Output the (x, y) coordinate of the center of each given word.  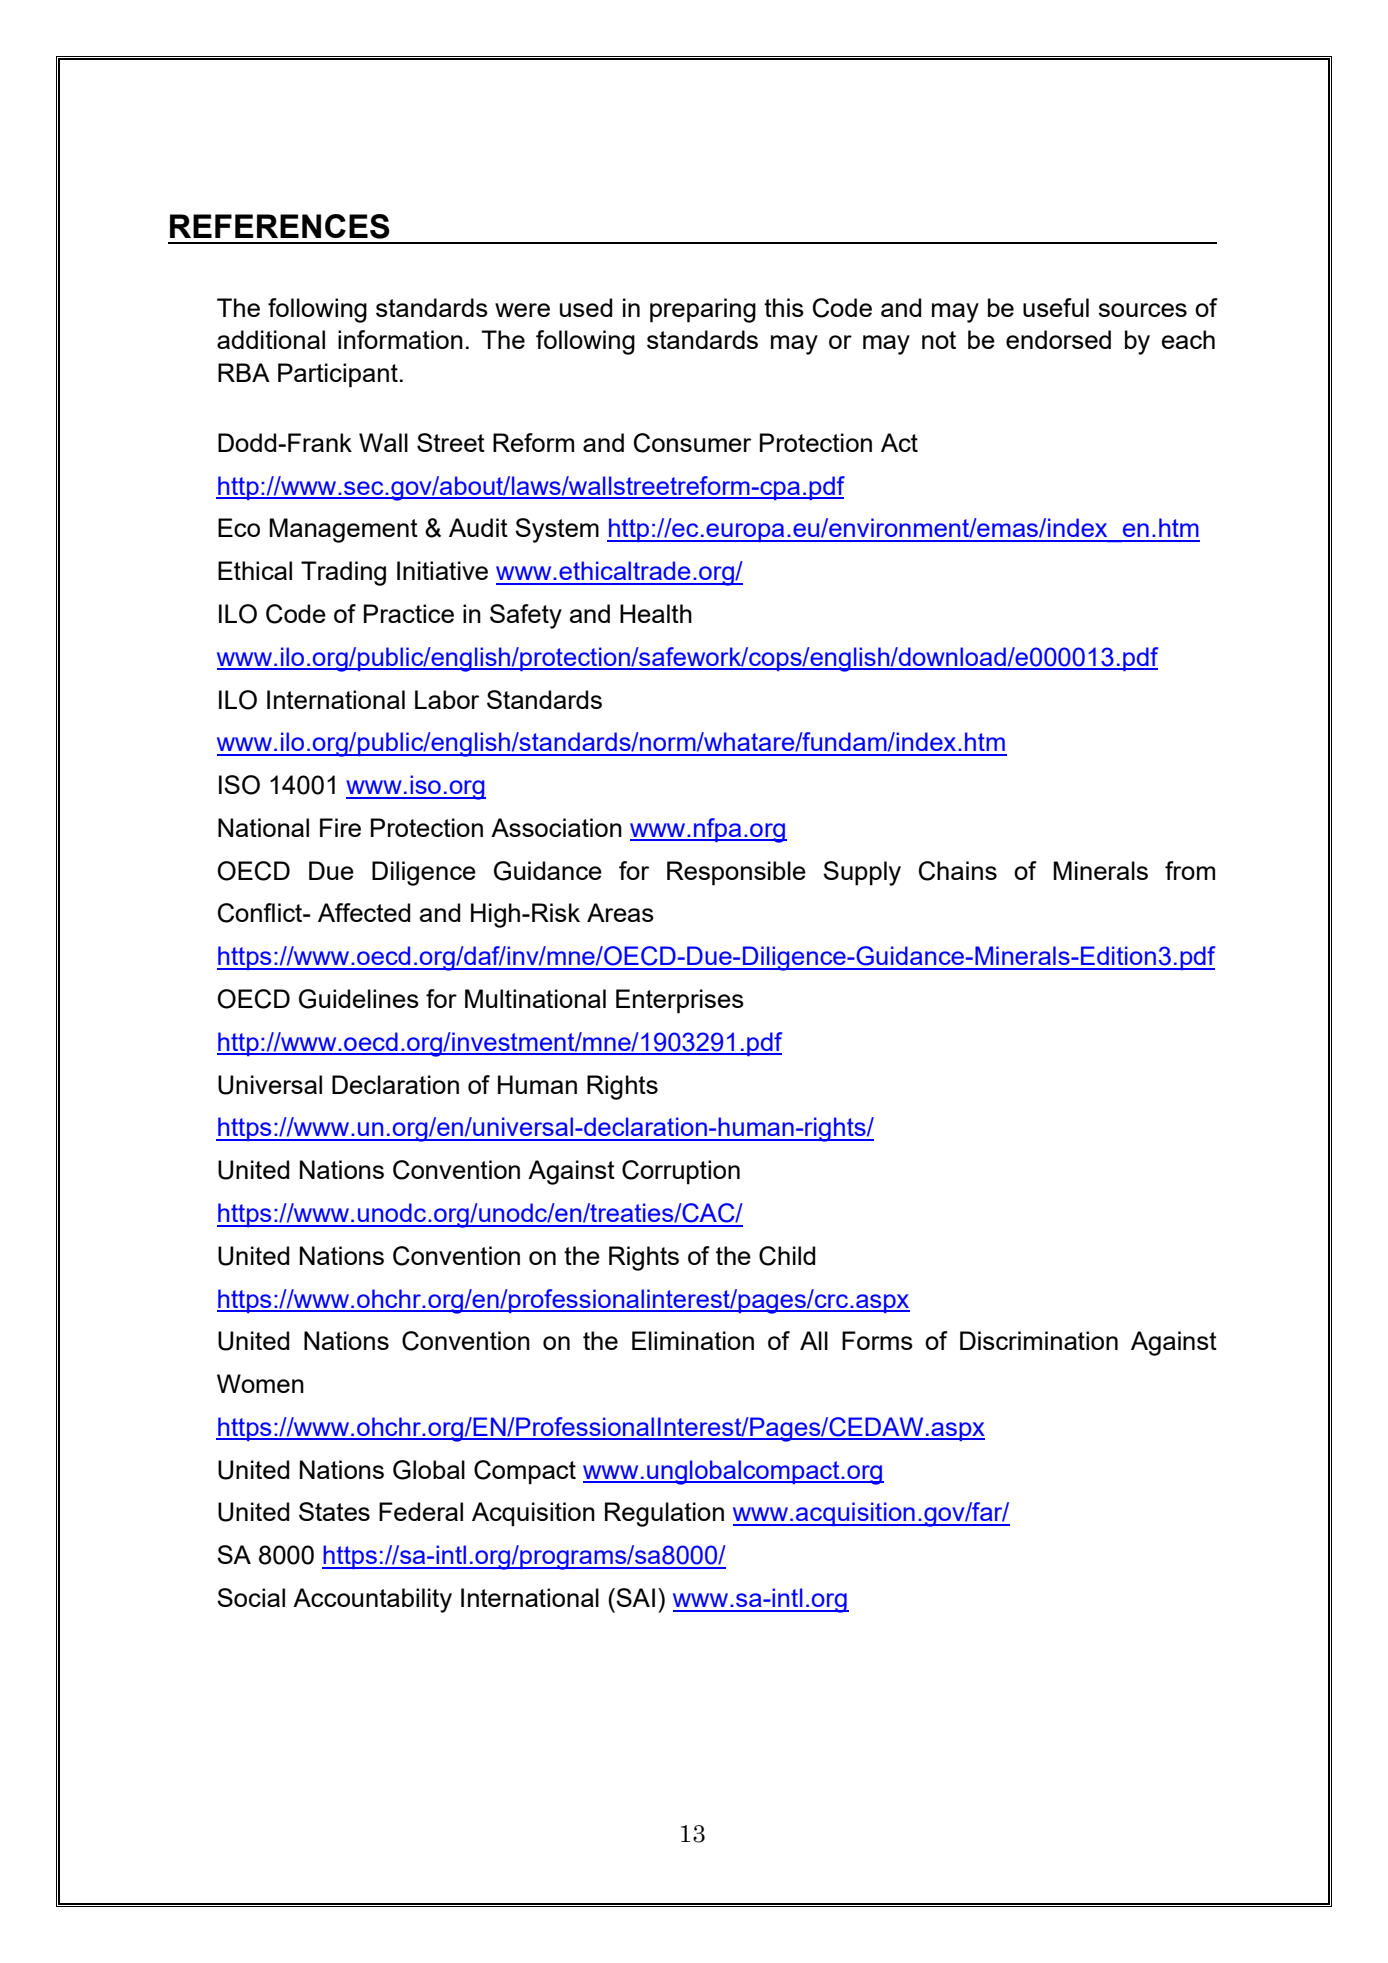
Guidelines (359, 999)
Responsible (736, 873)
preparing (703, 310)
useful (1056, 307)
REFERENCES (280, 226)
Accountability (372, 1600)
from (1190, 870)
